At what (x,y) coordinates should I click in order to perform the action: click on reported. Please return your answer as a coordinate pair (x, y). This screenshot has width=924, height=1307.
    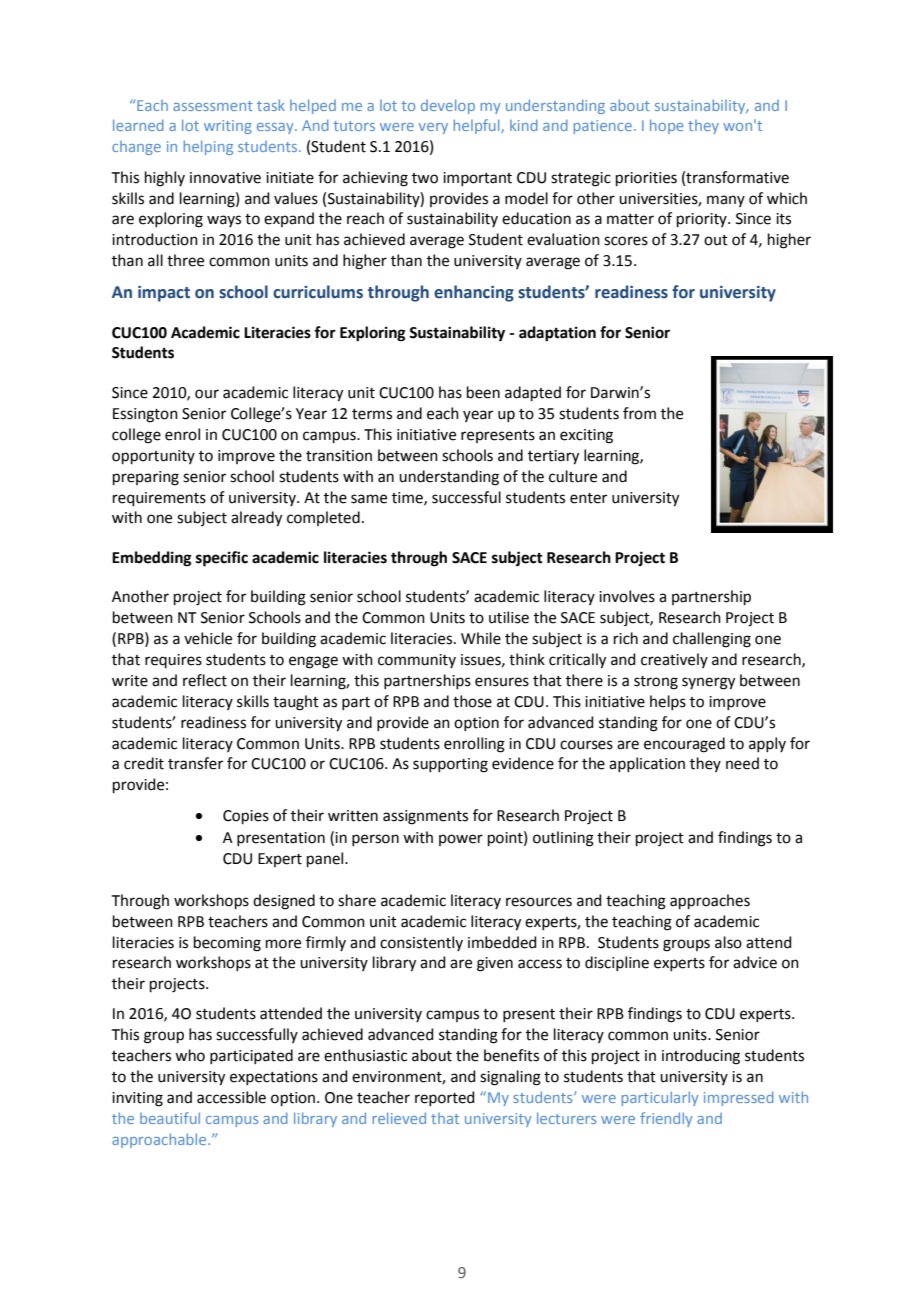
    Looking at the image, I should click on (445, 1098).
